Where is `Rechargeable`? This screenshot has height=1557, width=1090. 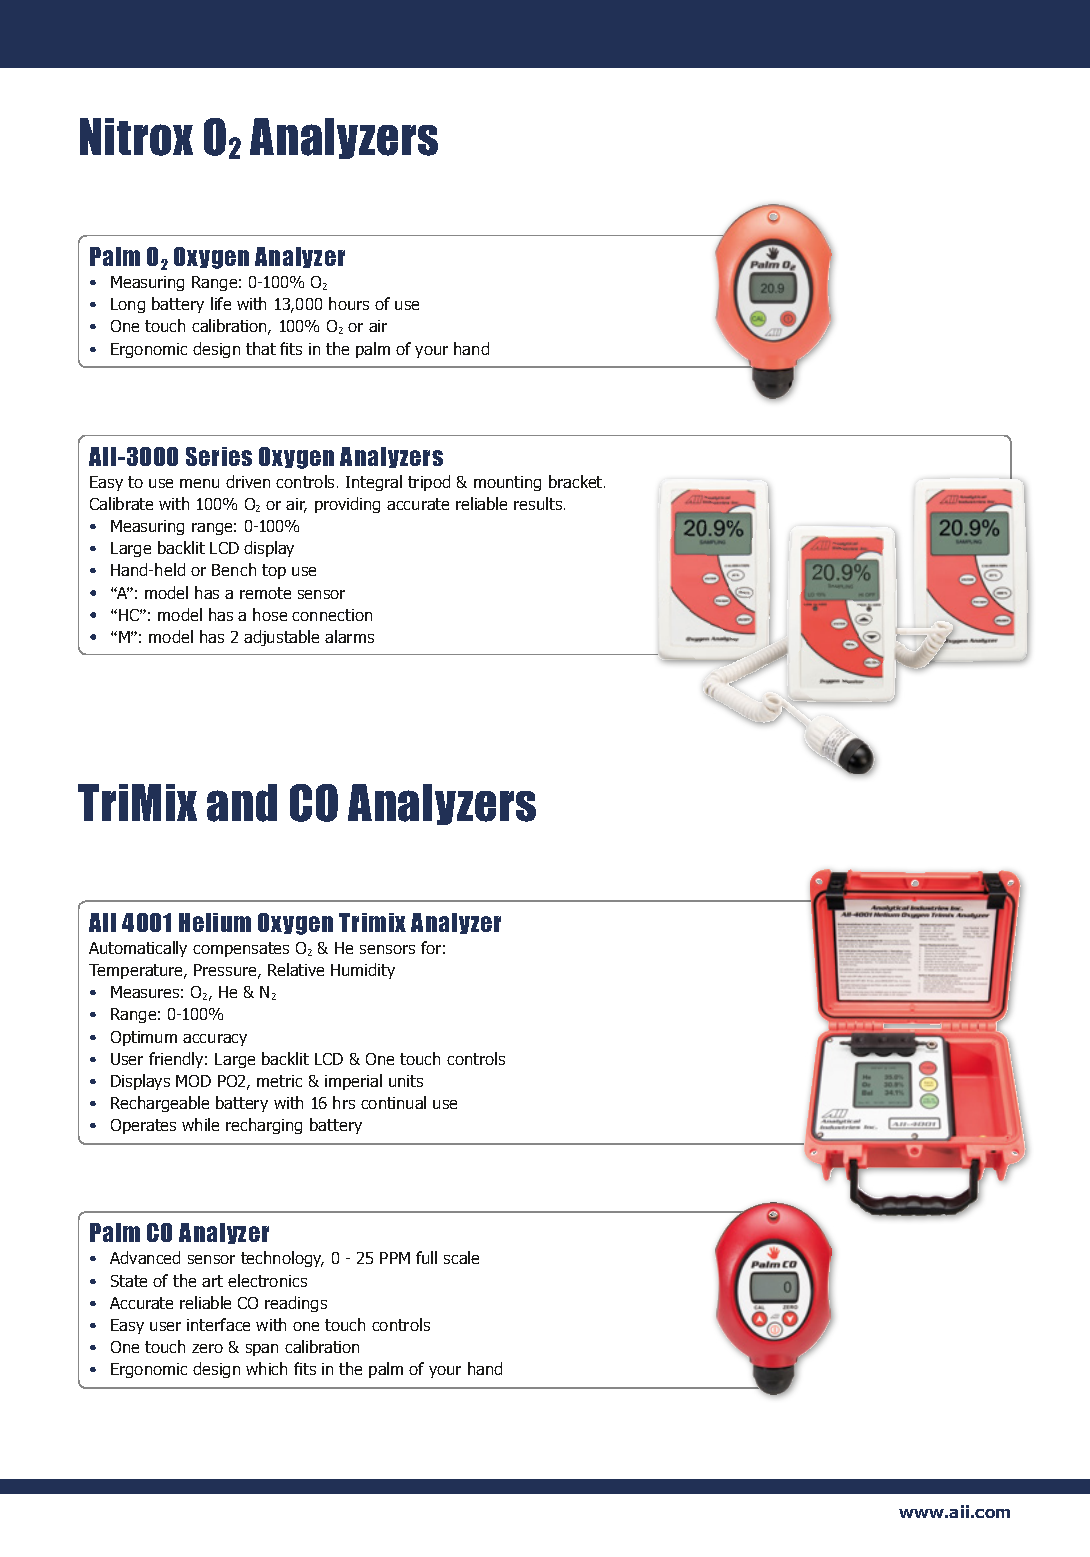 Rechargeable is located at coordinates (160, 1104).
